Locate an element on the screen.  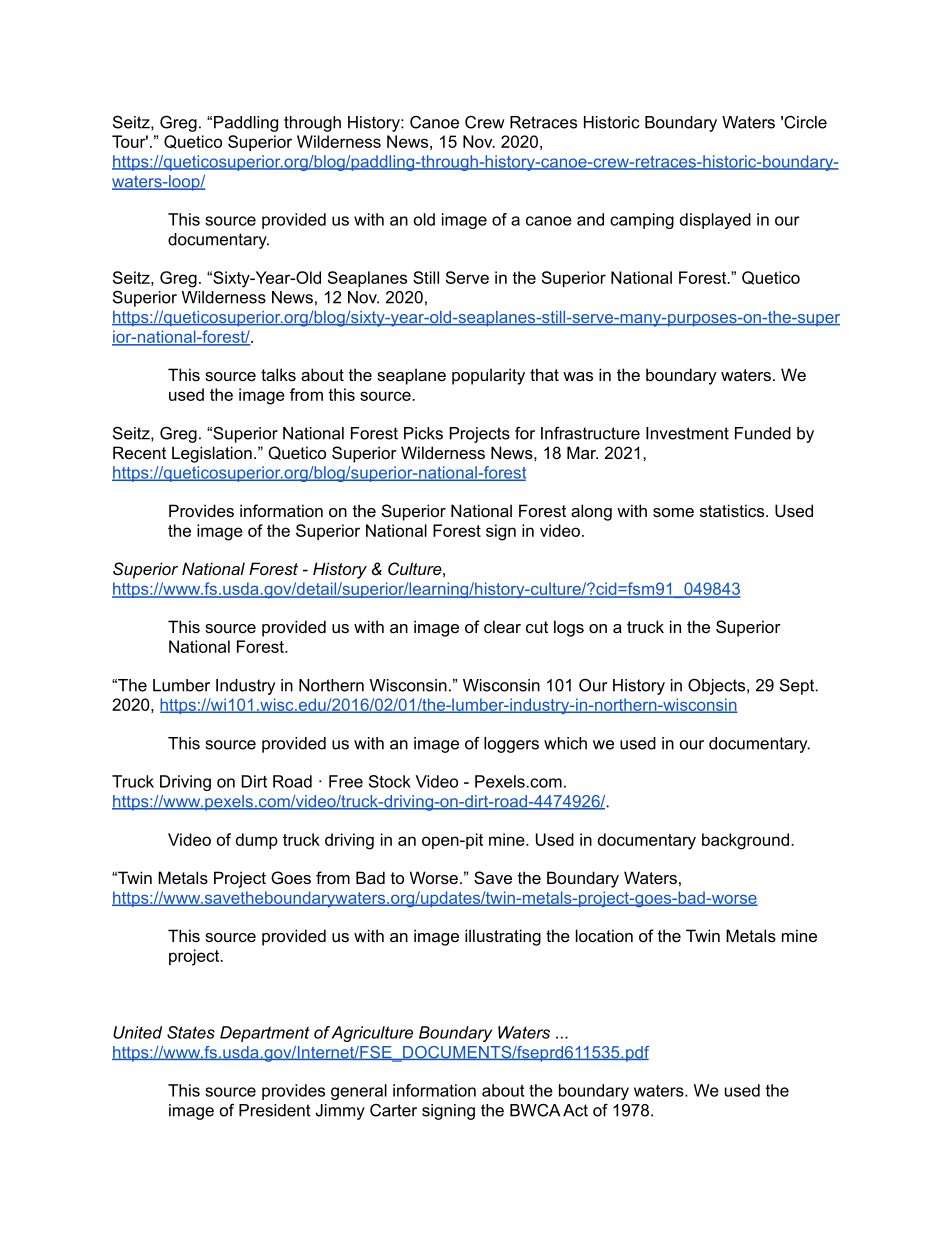
Picks is located at coordinates (423, 433).
